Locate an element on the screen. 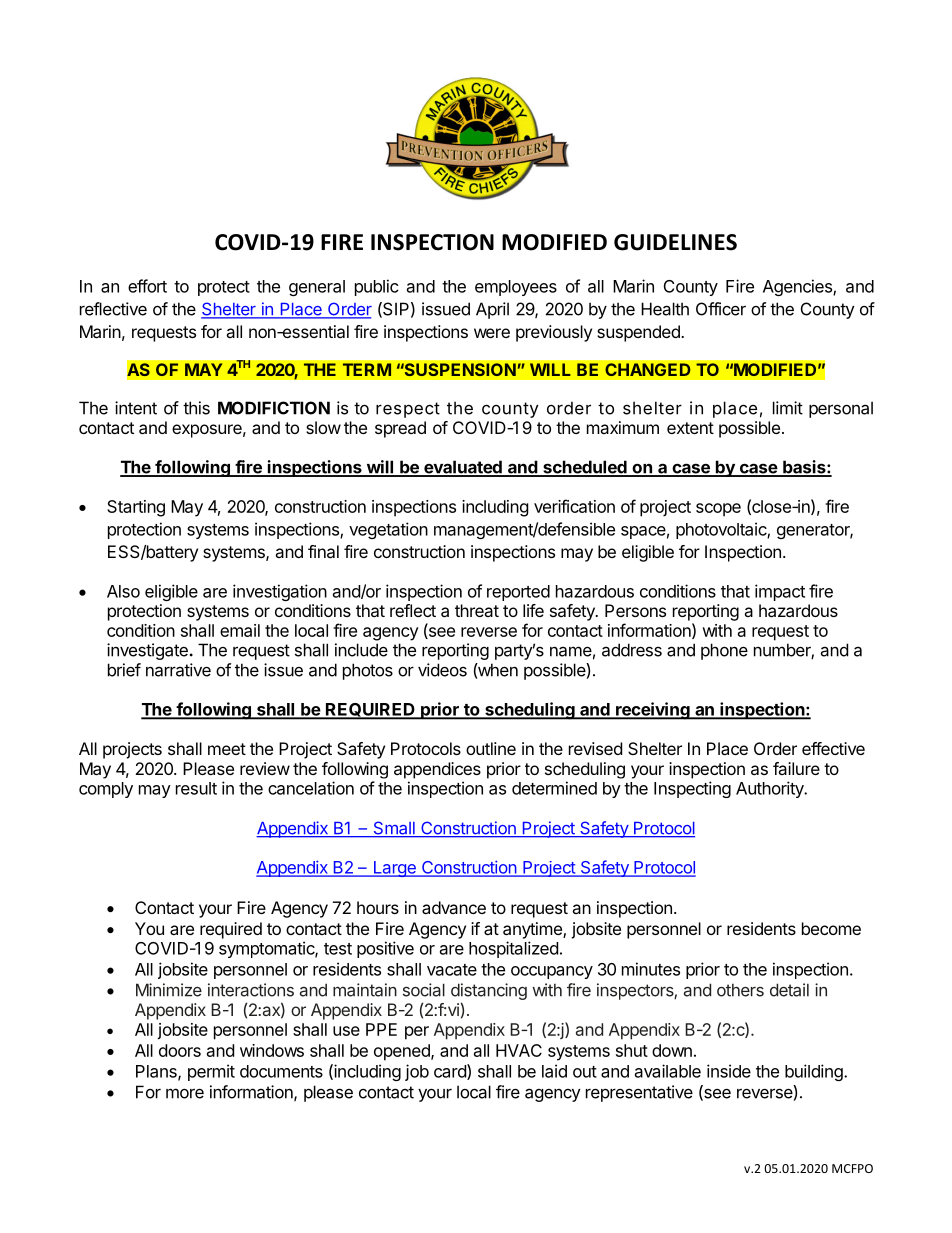  phone is located at coordinates (724, 651).
